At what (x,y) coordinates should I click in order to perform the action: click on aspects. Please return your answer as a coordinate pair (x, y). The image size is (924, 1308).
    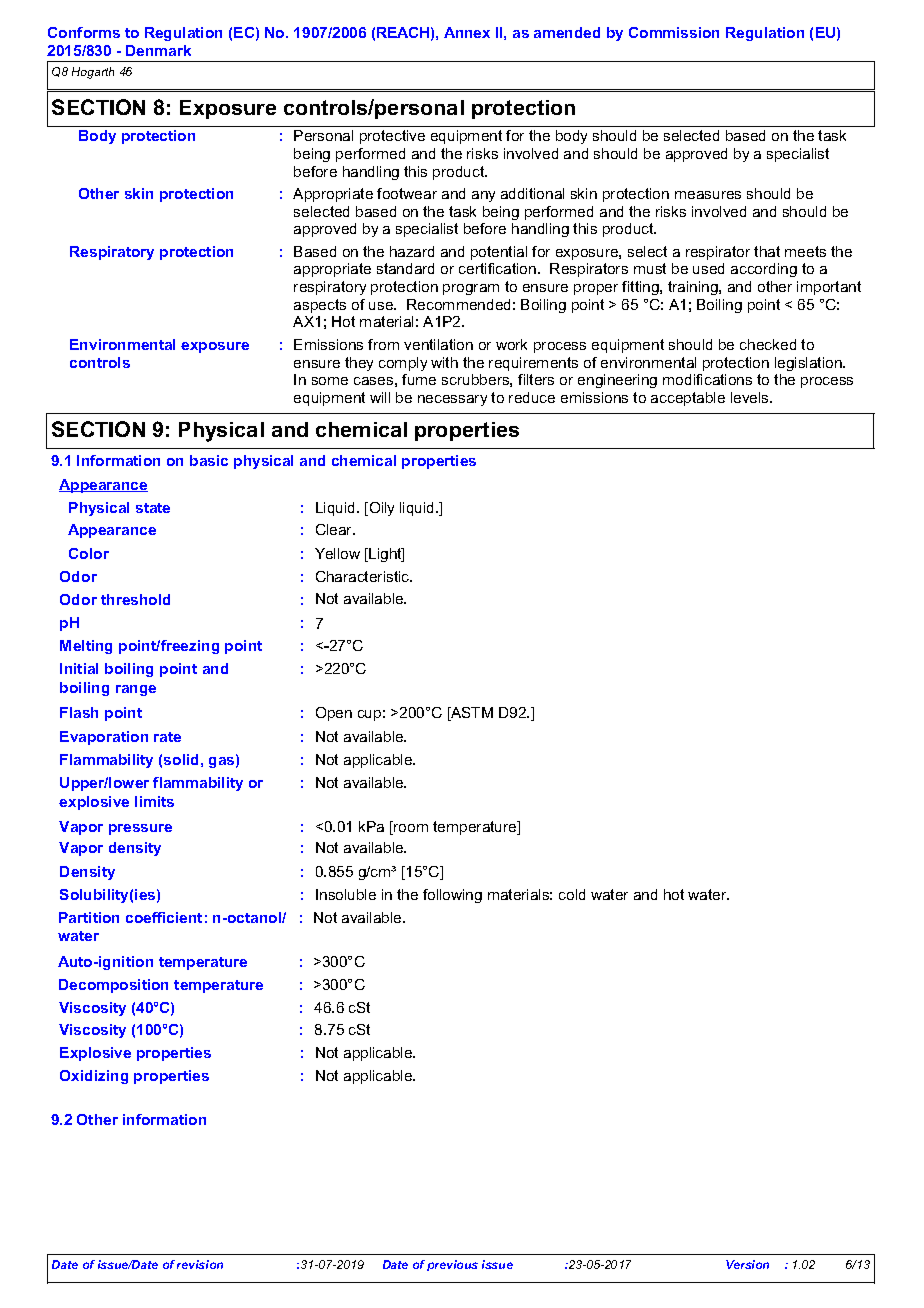
    Looking at the image, I should click on (320, 306).
